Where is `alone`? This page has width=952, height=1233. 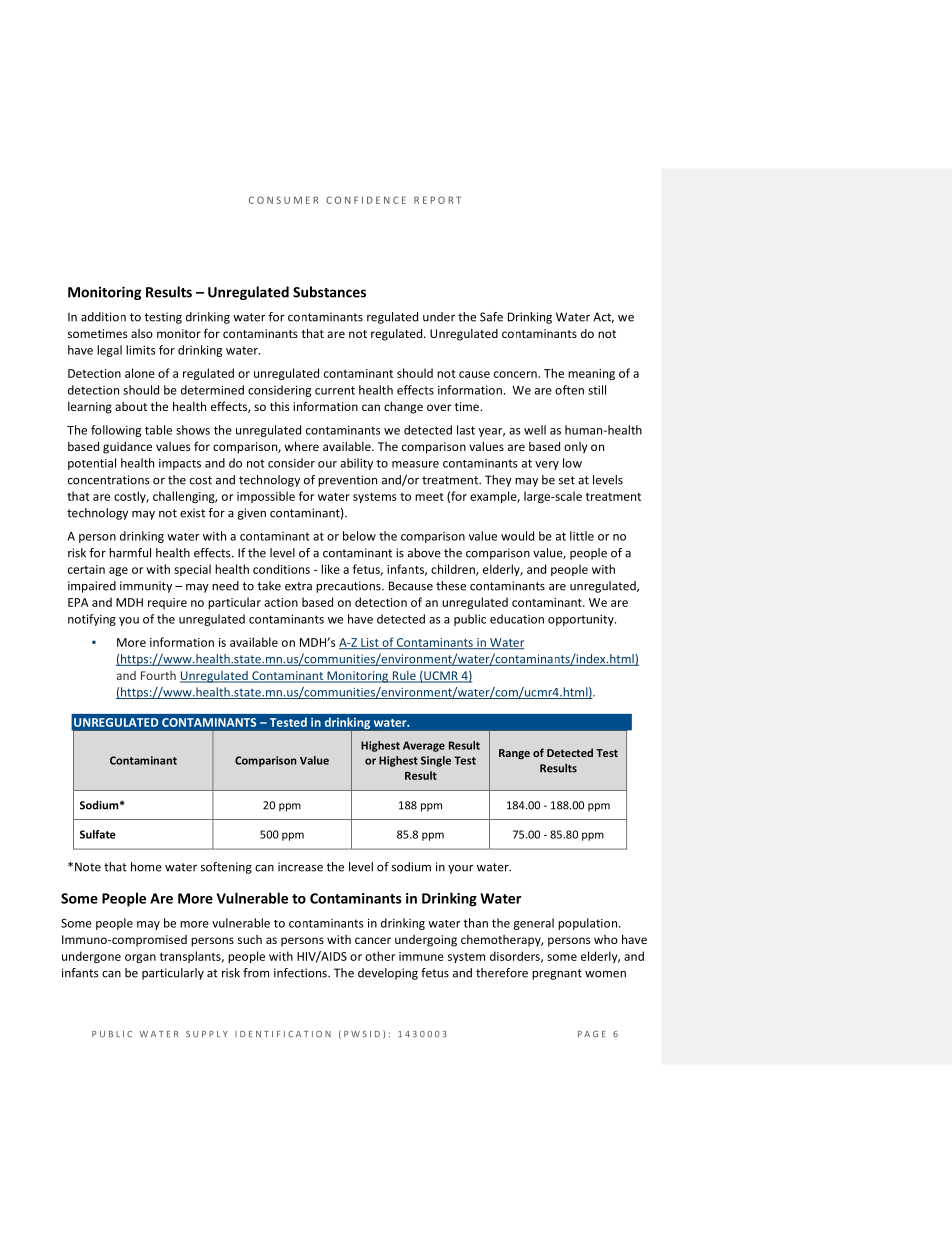
alone is located at coordinates (140, 373).
